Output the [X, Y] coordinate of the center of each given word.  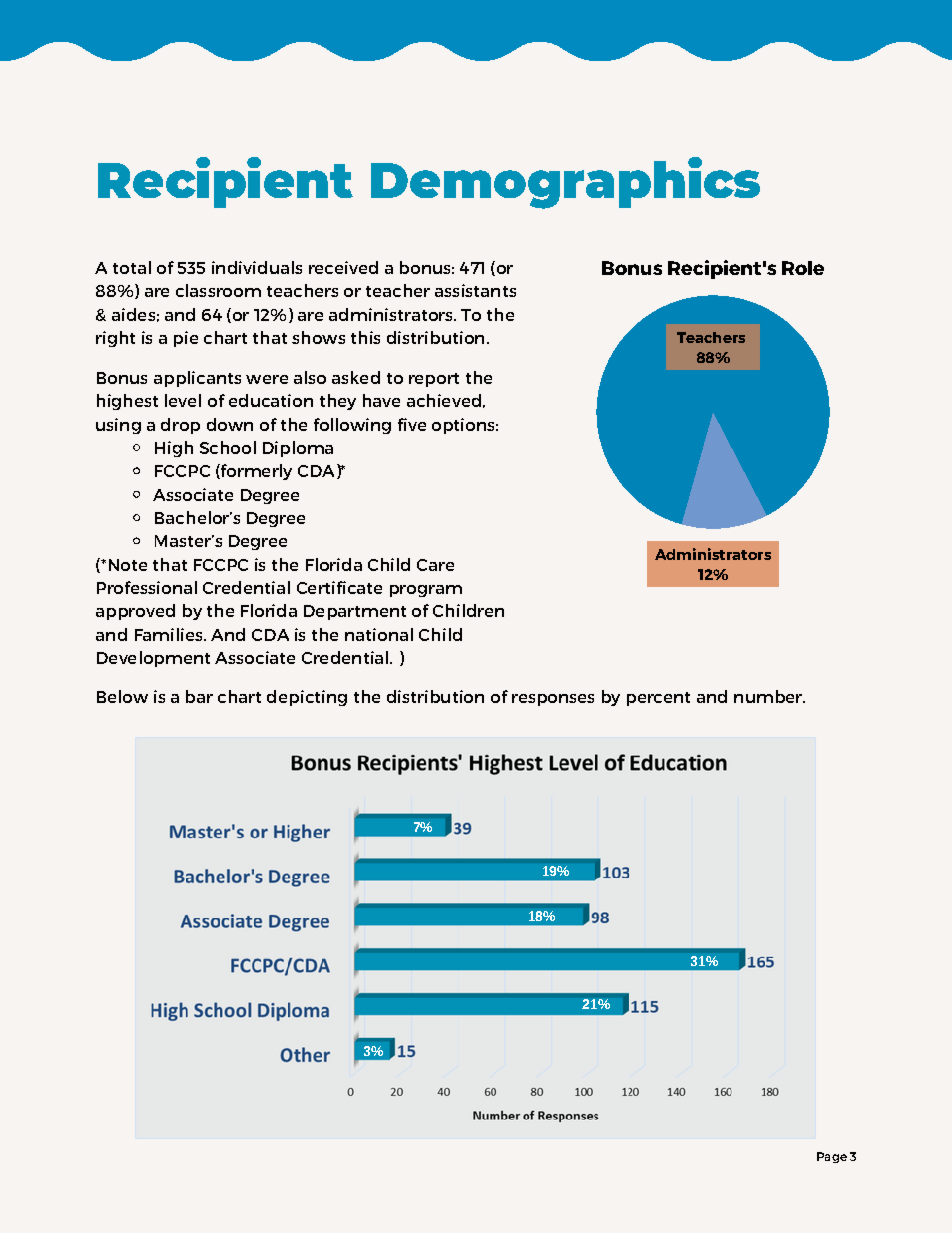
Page [832, 1157]
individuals [257, 267]
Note [128, 565]
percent [658, 699]
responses [553, 700]
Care [435, 565]
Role [803, 268]
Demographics [565, 183]
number [769, 696]
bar [199, 696]
